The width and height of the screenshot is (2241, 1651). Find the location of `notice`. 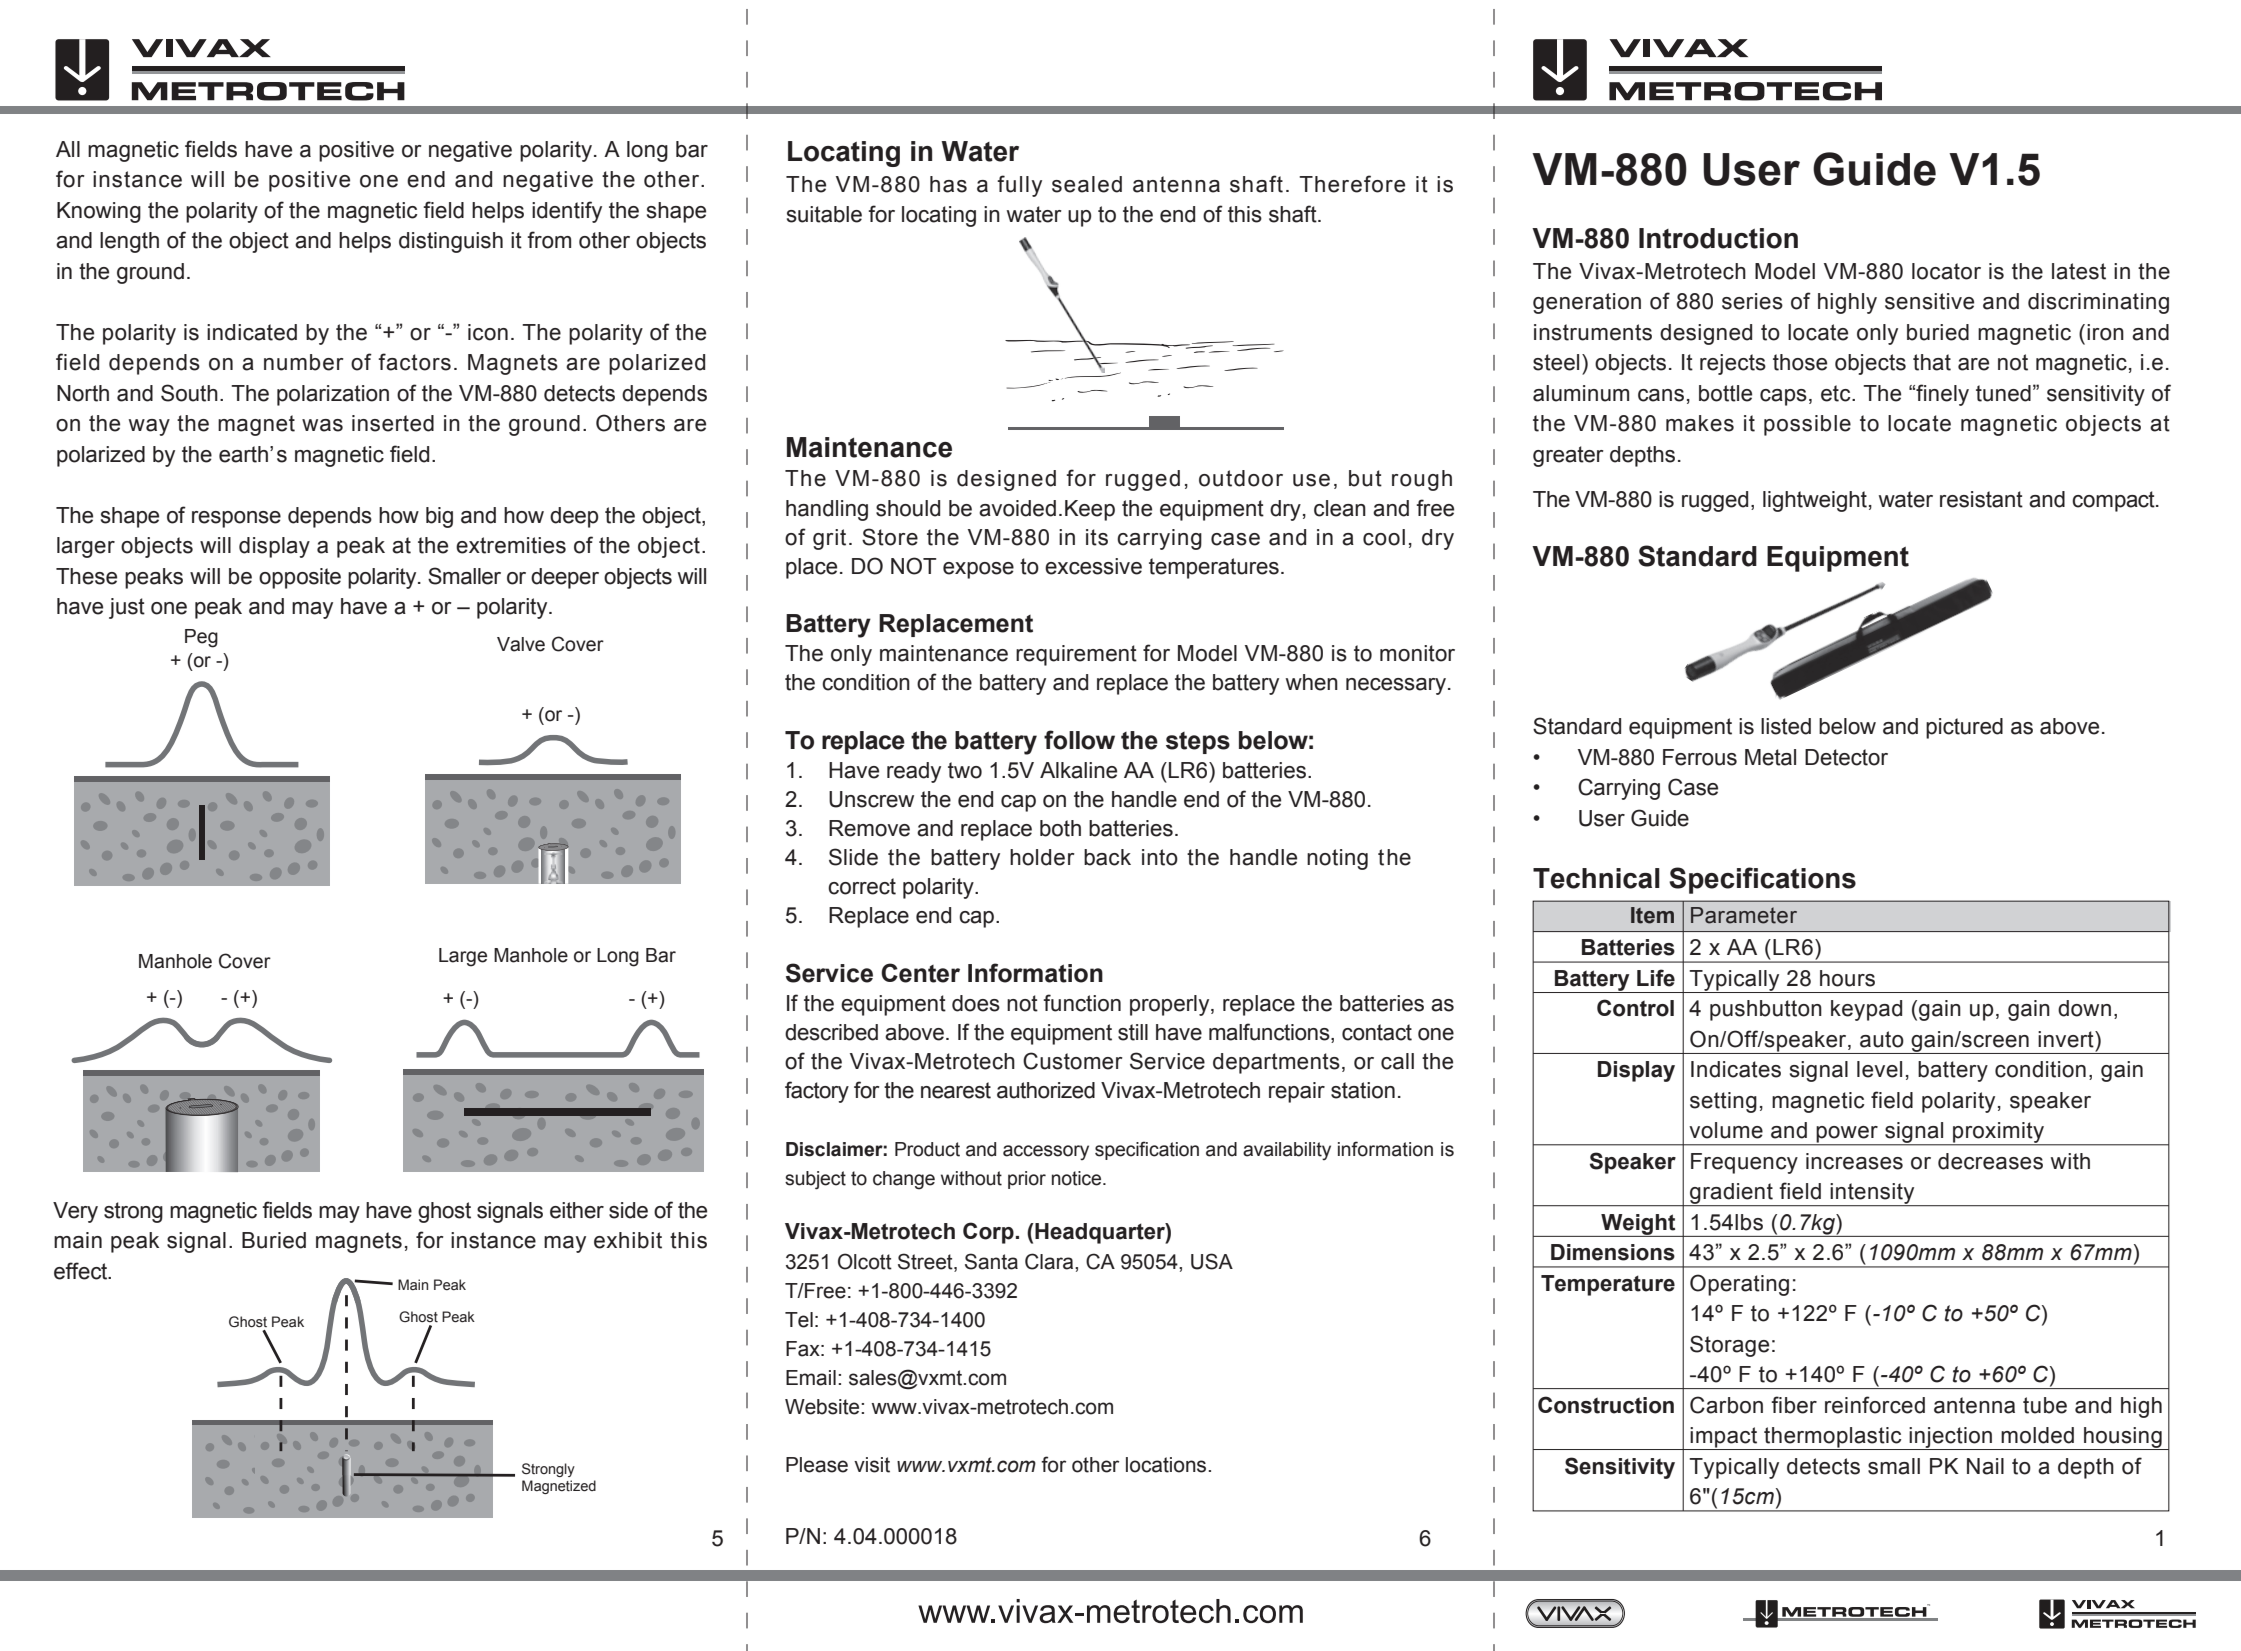

notice is located at coordinates (1078, 1178).
